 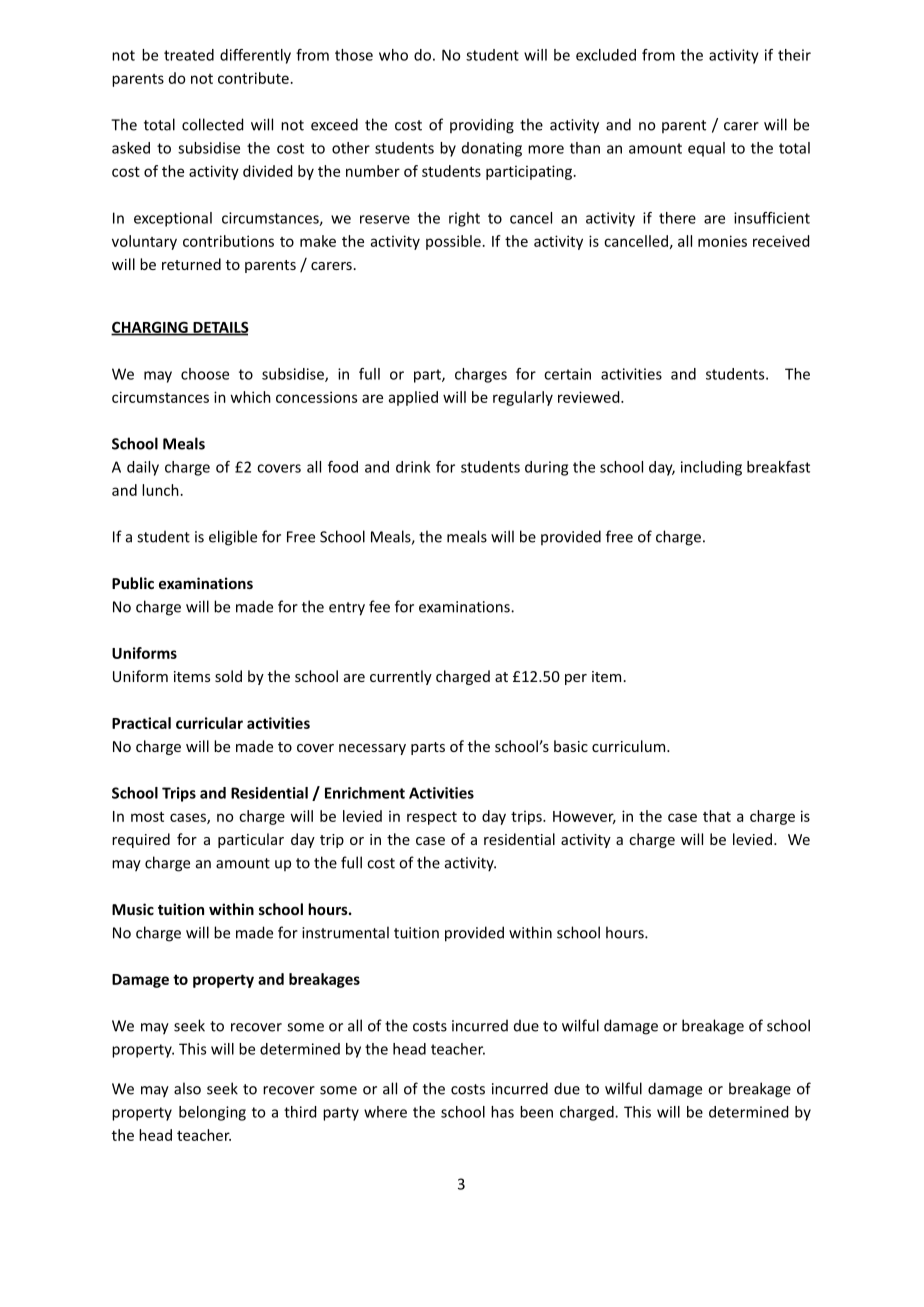 What do you see at coordinates (482, 126) in the image?
I see `providing` at bounding box center [482, 126].
